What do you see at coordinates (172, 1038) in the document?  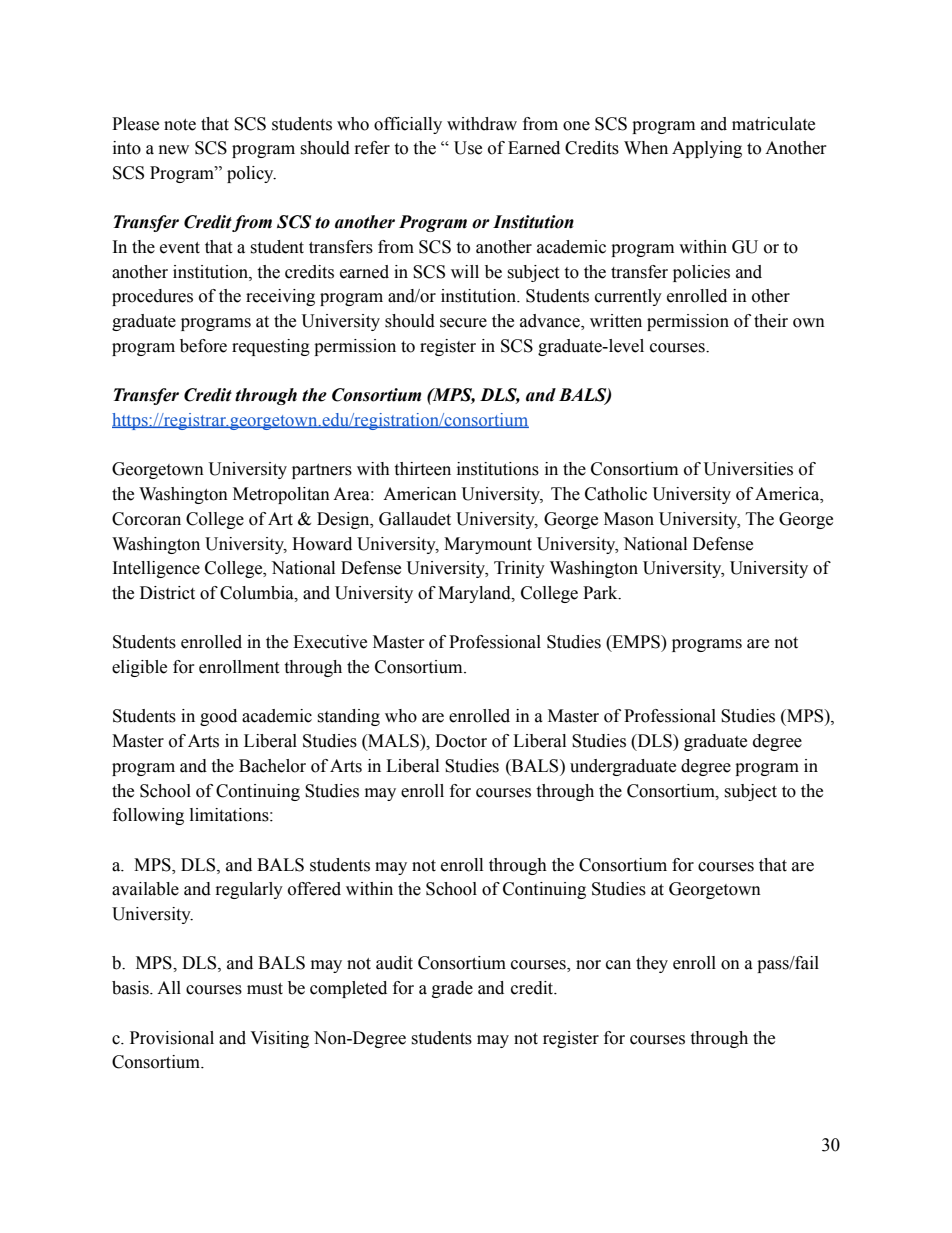 I see `Provisional` at bounding box center [172, 1038].
